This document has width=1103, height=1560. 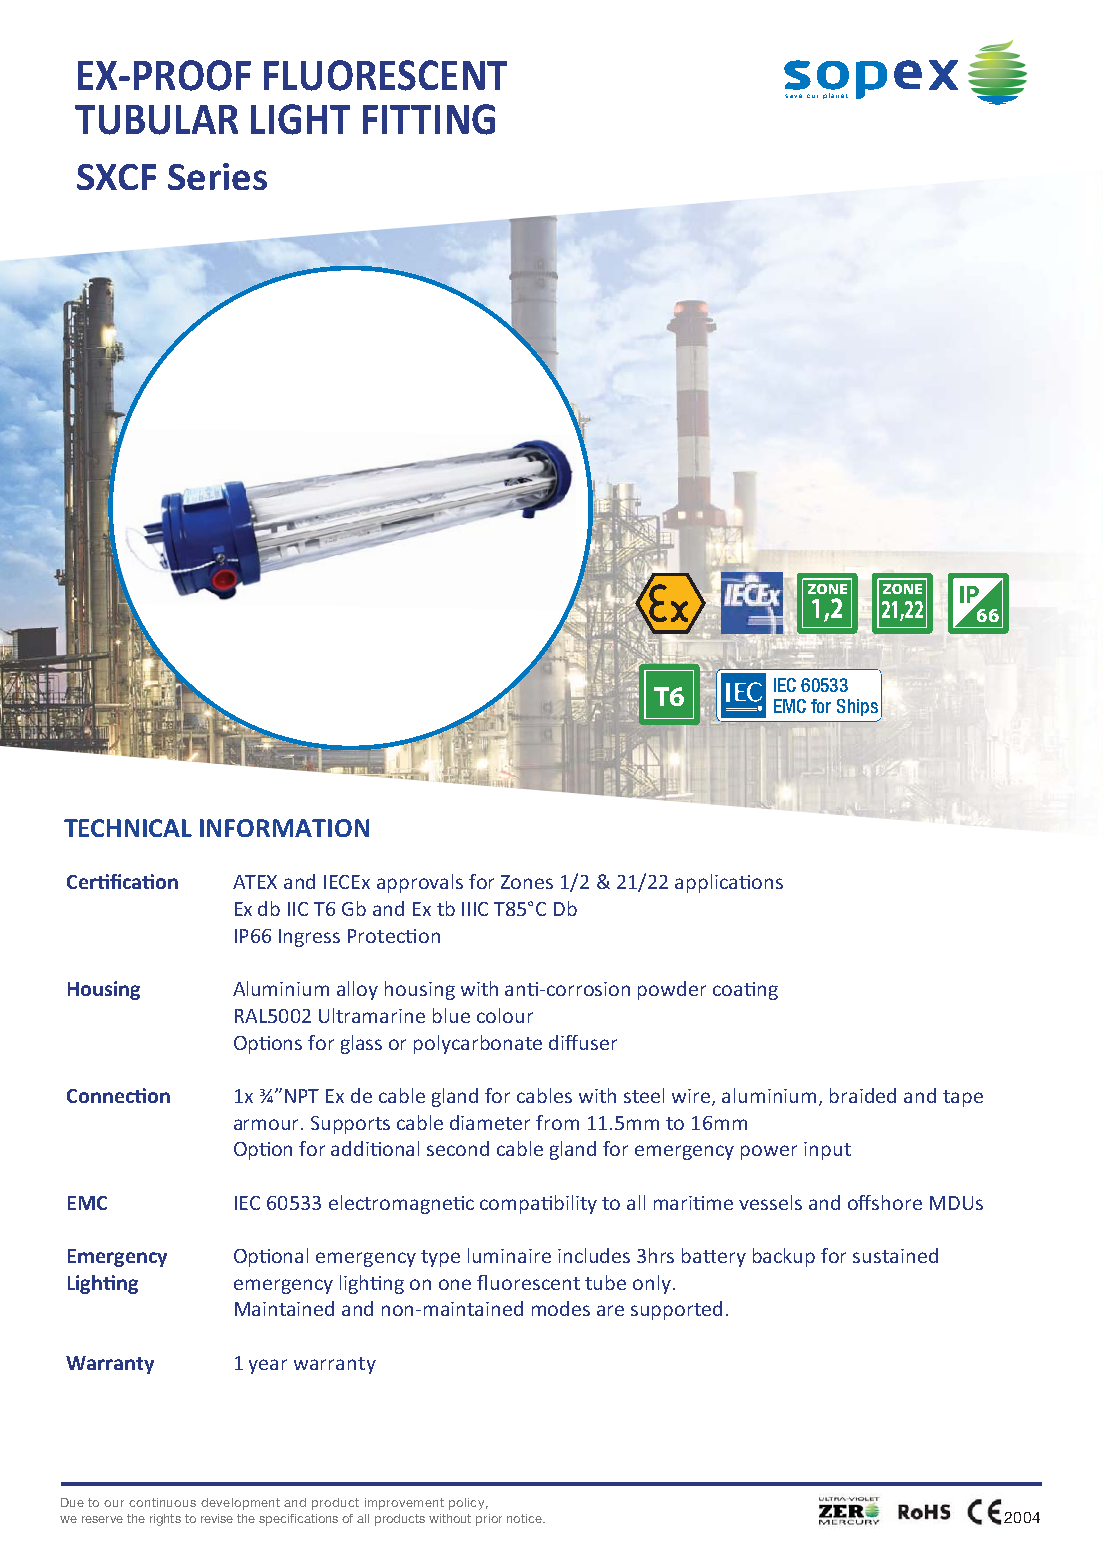 I want to click on continuous, so click(x=162, y=1502).
